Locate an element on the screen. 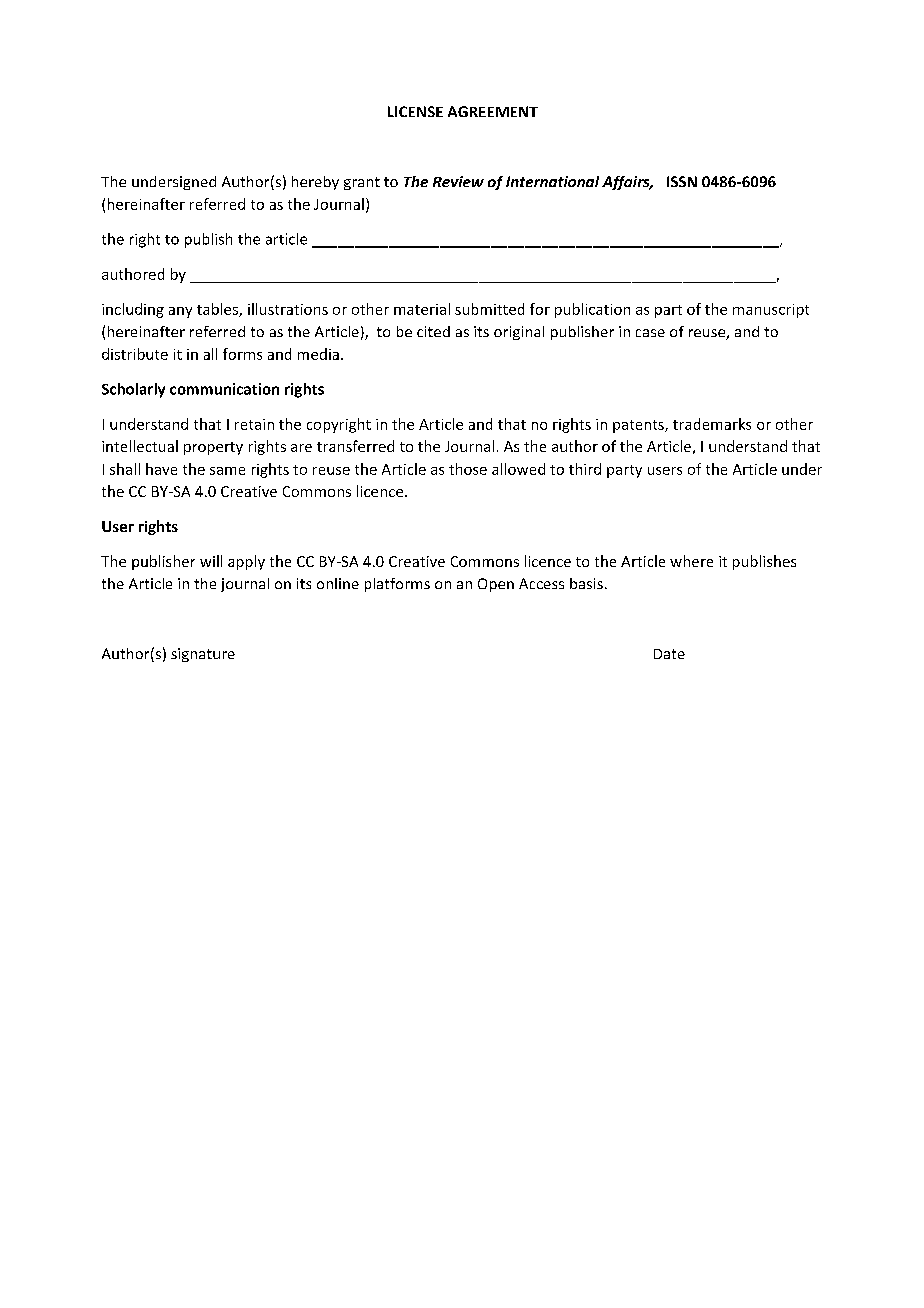  hereby is located at coordinates (315, 183).
